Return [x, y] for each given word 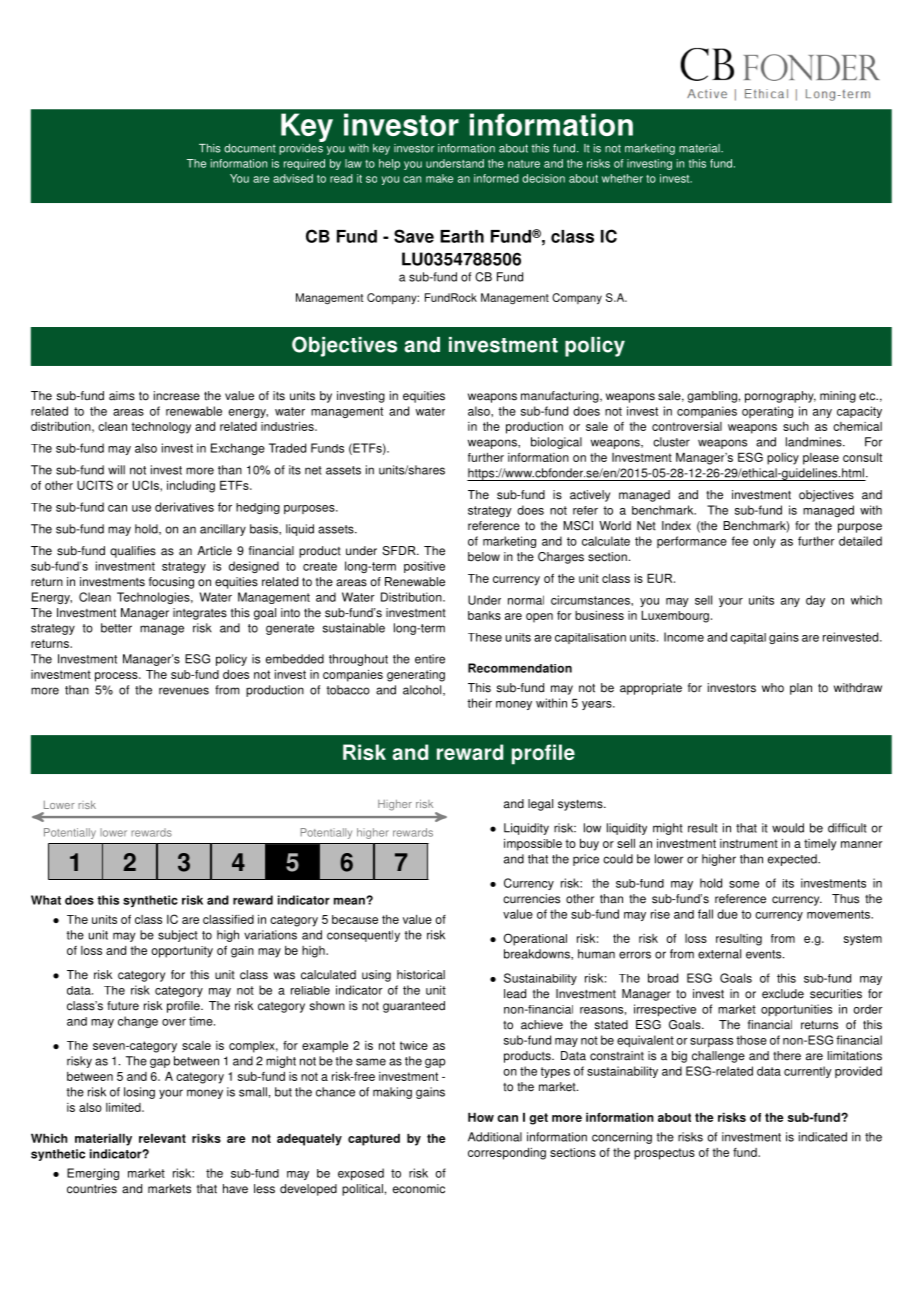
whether [622, 178]
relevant [162, 1138]
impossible [533, 845]
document [250, 148]
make [439, 178]
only [764, 542]
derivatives [184, 507]
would [788, 828]
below [484, 557]
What [46, 900]
